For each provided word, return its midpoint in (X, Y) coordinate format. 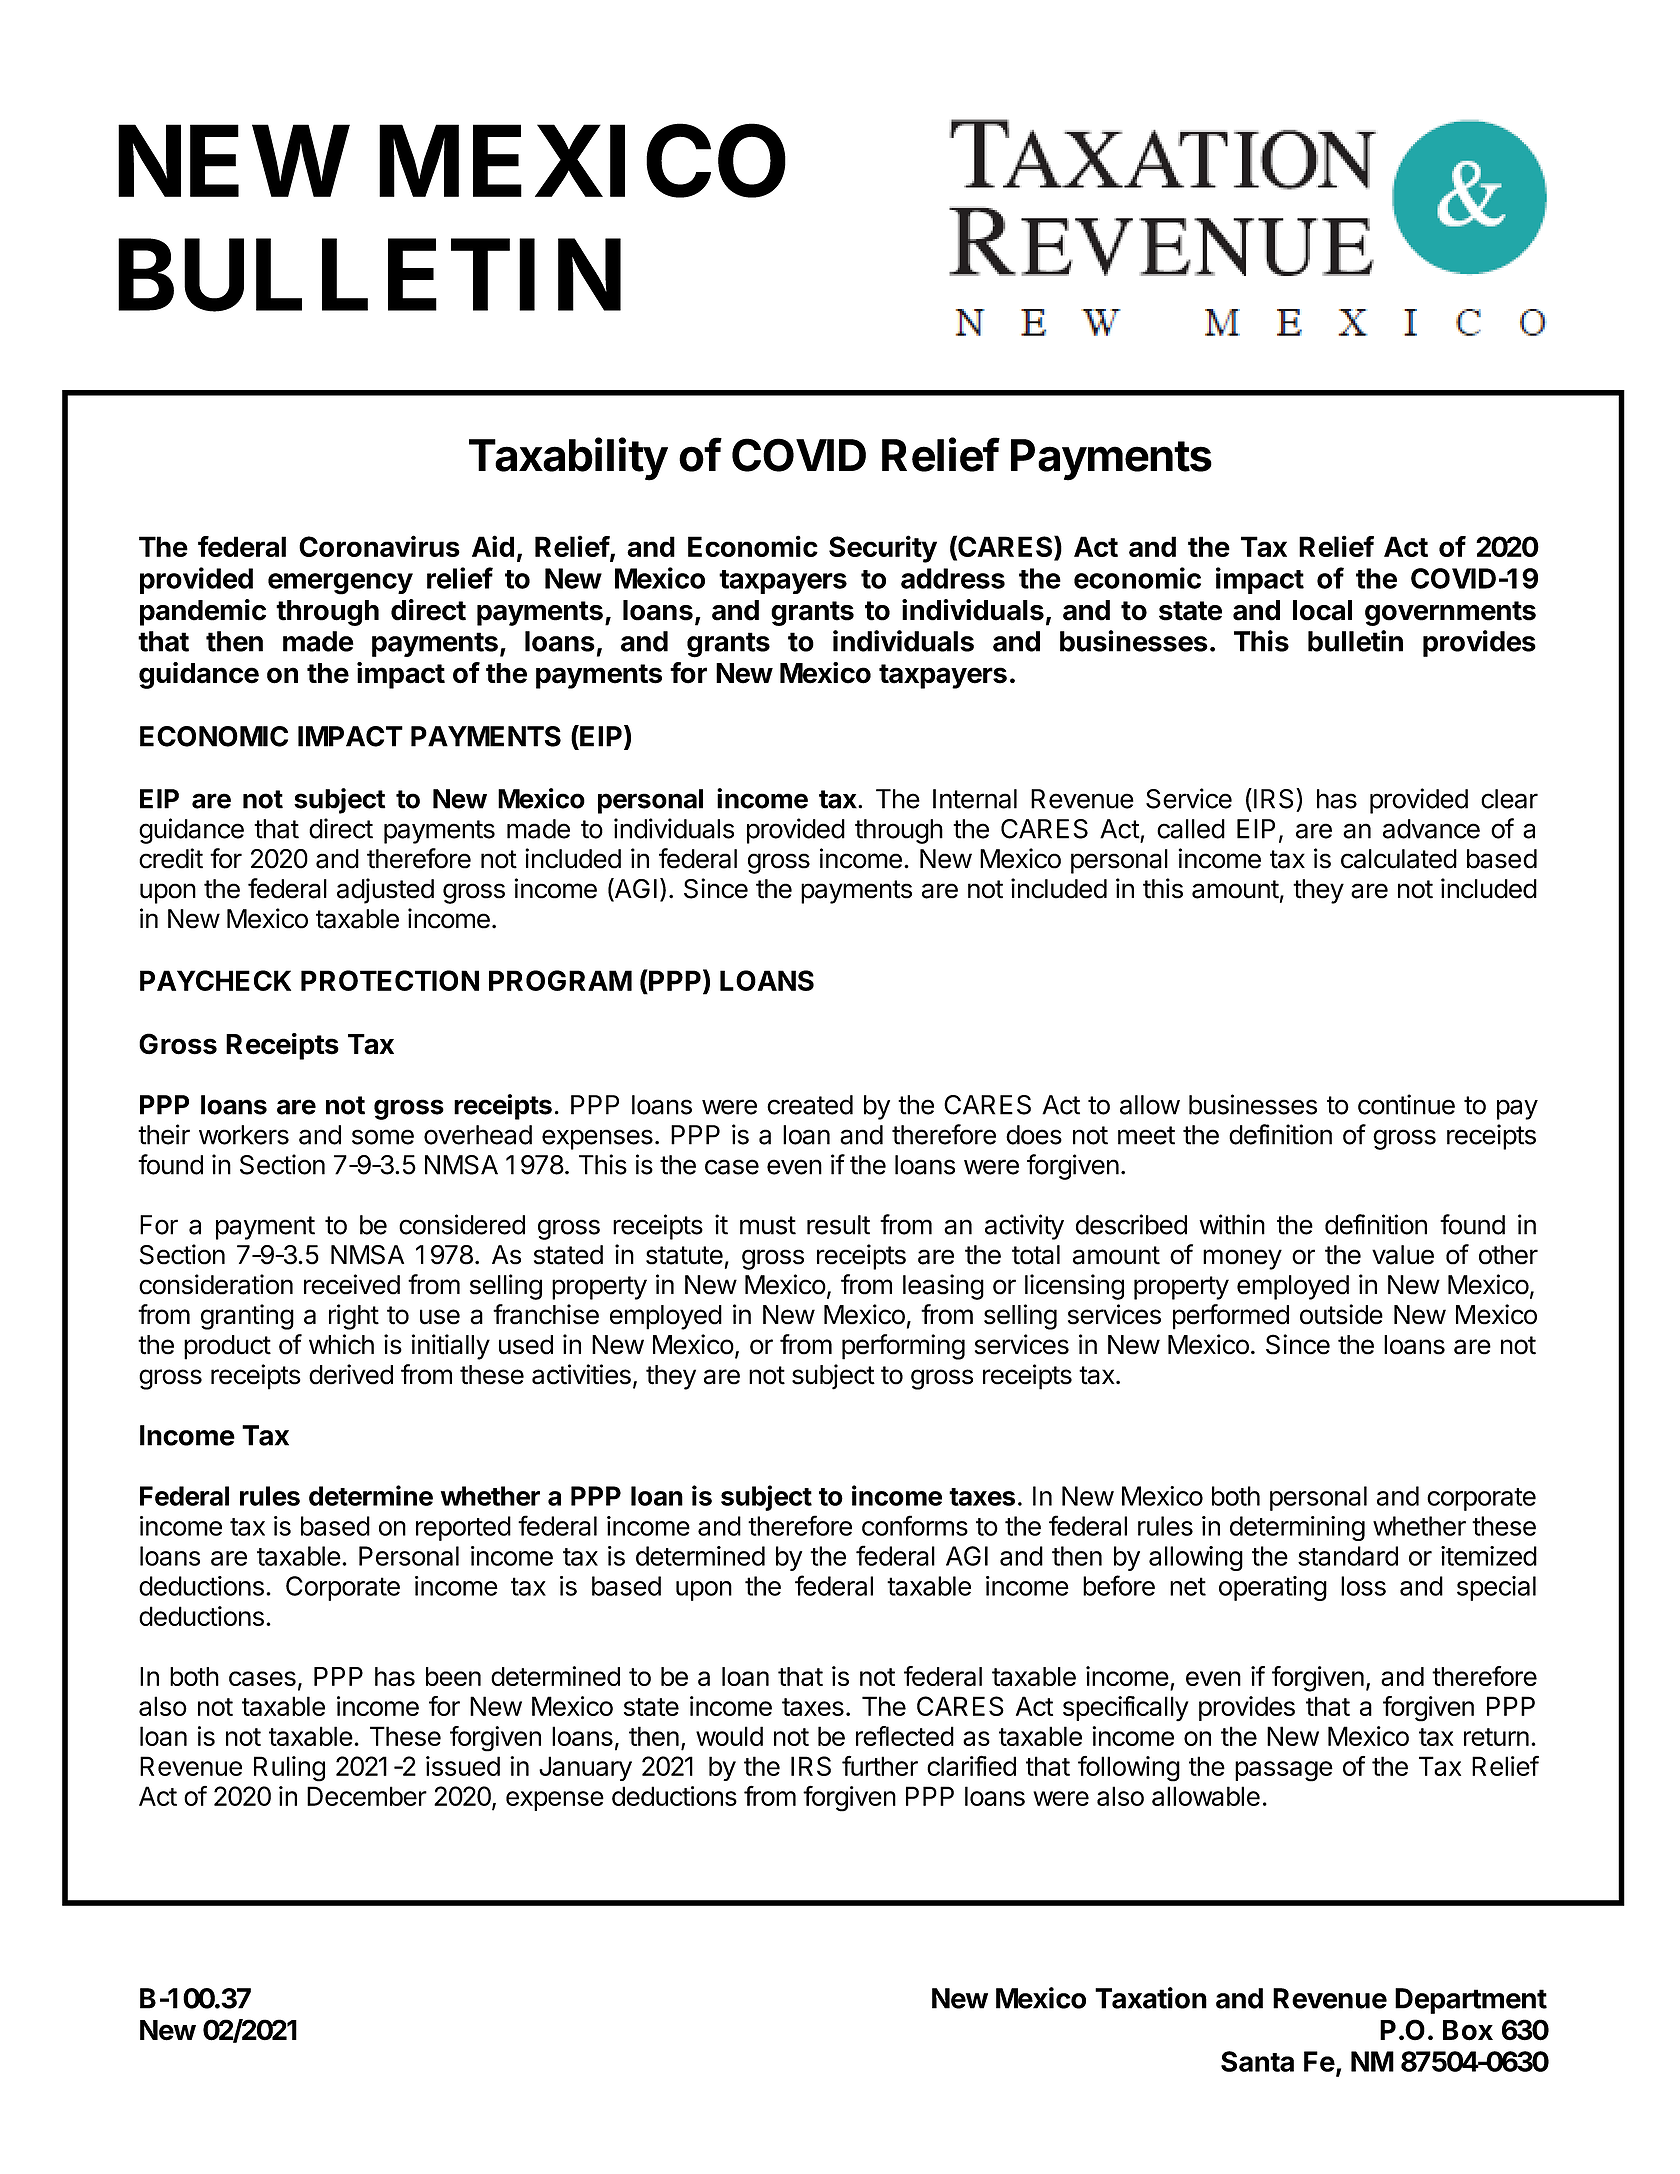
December (367, 1796)
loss (1363, 1586)
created (810, 1105)
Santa (1257, 2061)
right (354, 1317)
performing (903, 1347)
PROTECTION (390, 980)
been (453, 1676)
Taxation (1151, 1998)
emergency (340, 584)
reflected (905, 1736)
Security (883, 549)
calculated (1399, 859)
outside (1341, 1314)
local (1322, 610)
